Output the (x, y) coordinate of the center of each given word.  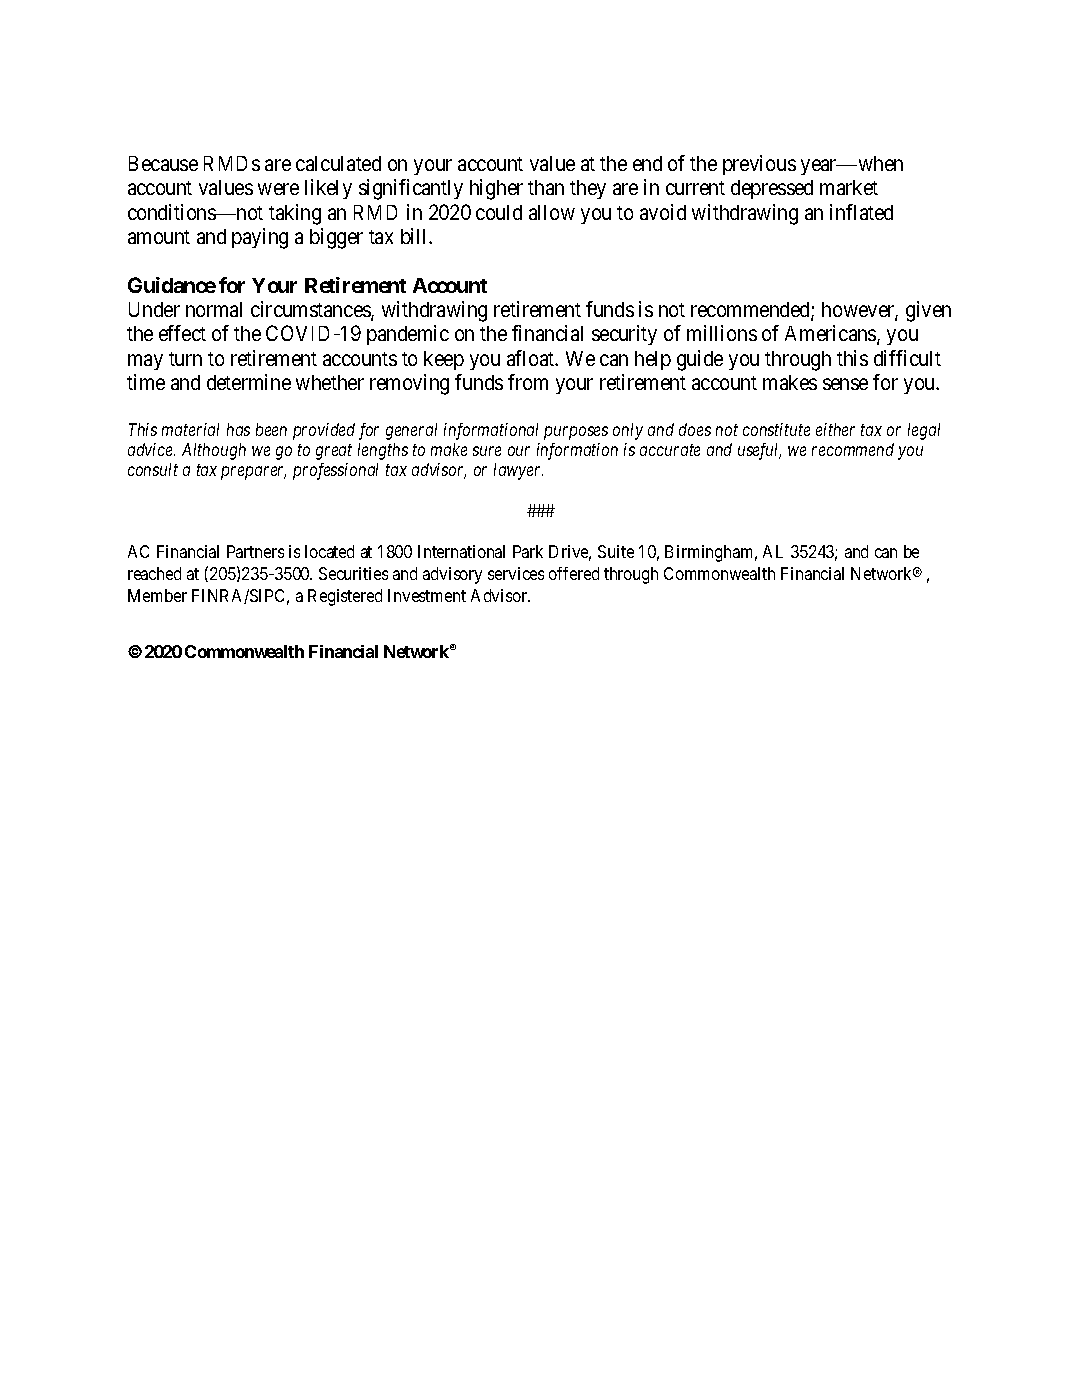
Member (157, 595)
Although (214, 451)
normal (214, 309)
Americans (831, 335)
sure (487, 451)
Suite (616, 551)
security (624, 335)
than (546, 187)
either (835, 429)
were (278, 189)
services (516, 573)
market (849, 187)
